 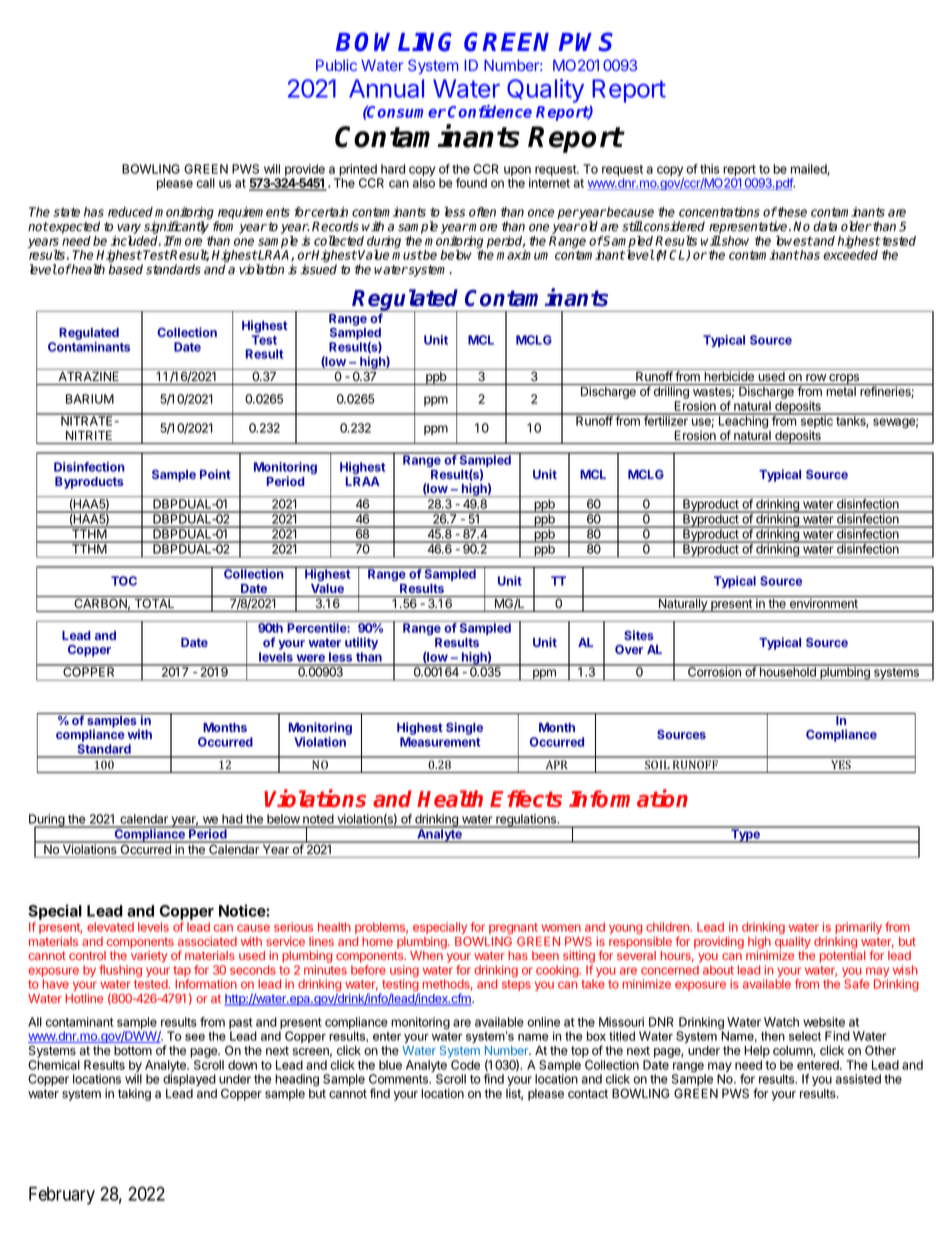 What do you see at coordinates (513, 928) in the screenshot?
I see `pregnant` at bounding box center [513, 928].
